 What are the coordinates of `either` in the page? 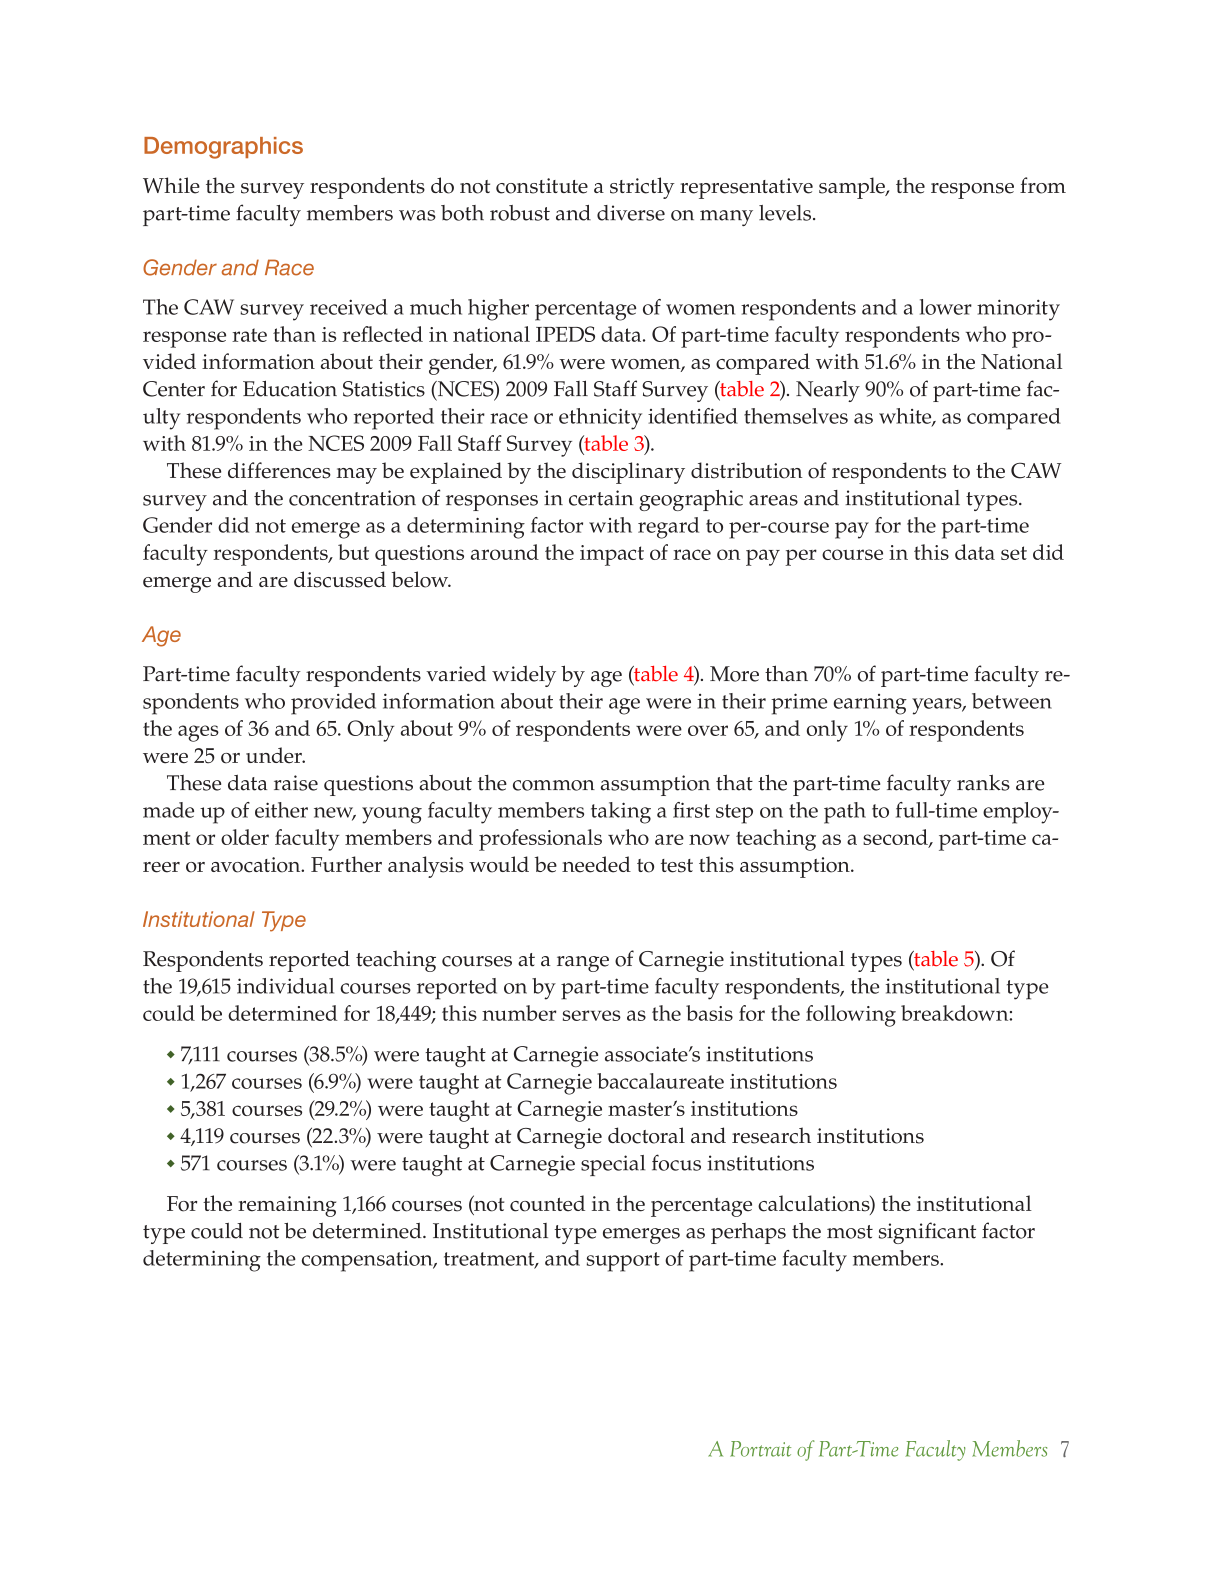 It's located at (281, 810).
